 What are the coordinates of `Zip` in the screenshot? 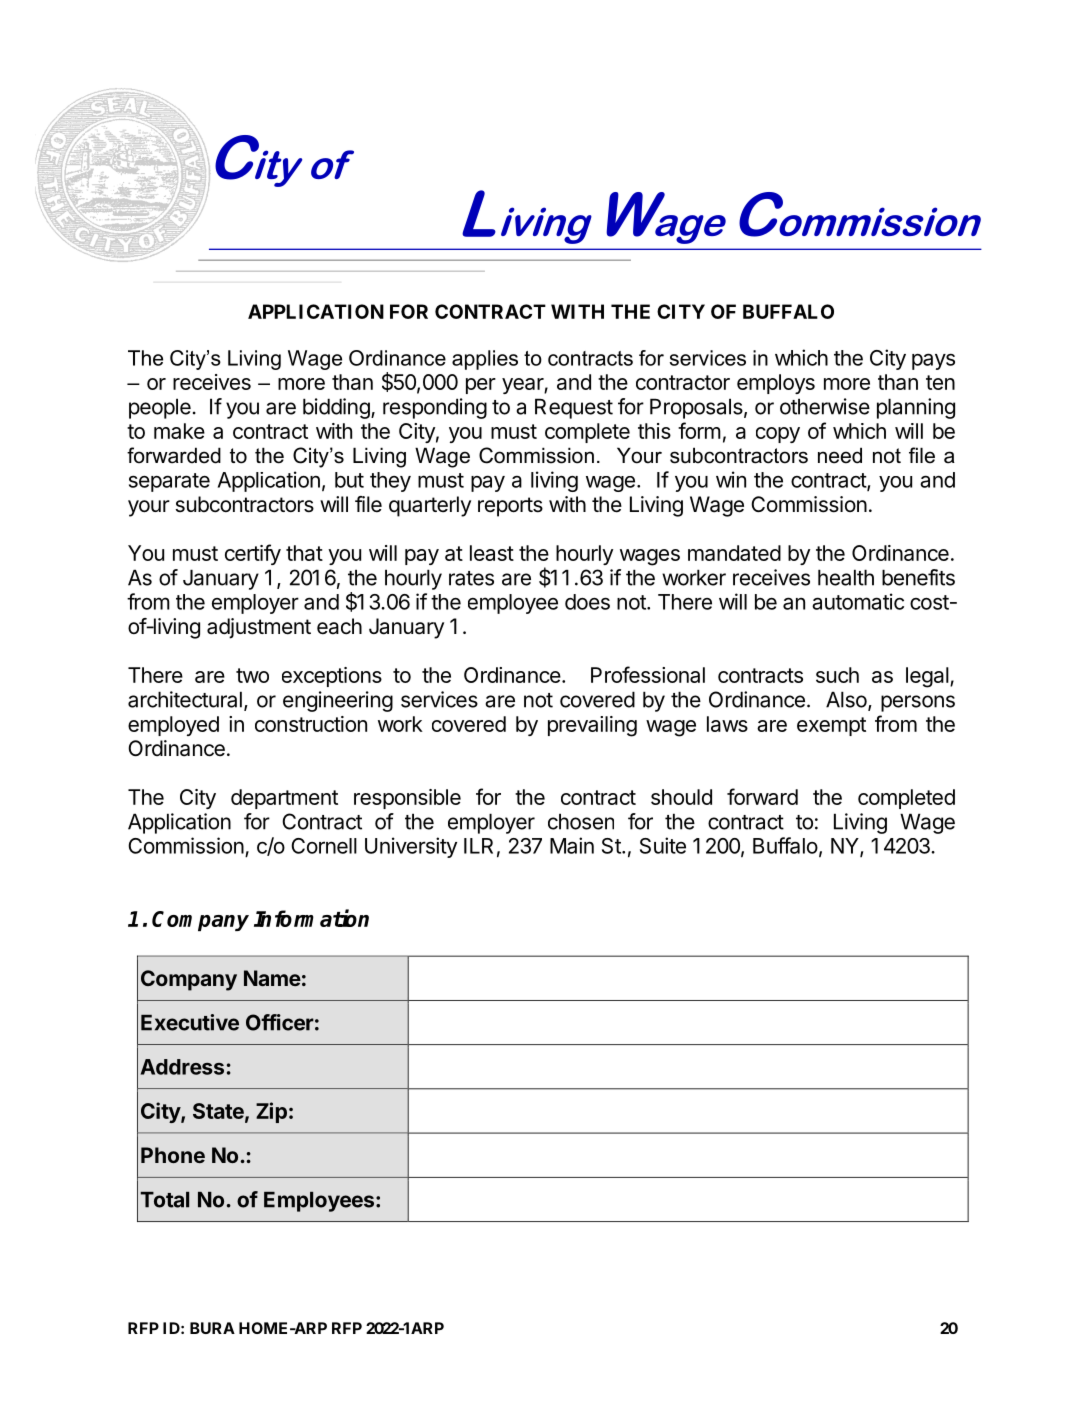 It's located at (271, 1112).
